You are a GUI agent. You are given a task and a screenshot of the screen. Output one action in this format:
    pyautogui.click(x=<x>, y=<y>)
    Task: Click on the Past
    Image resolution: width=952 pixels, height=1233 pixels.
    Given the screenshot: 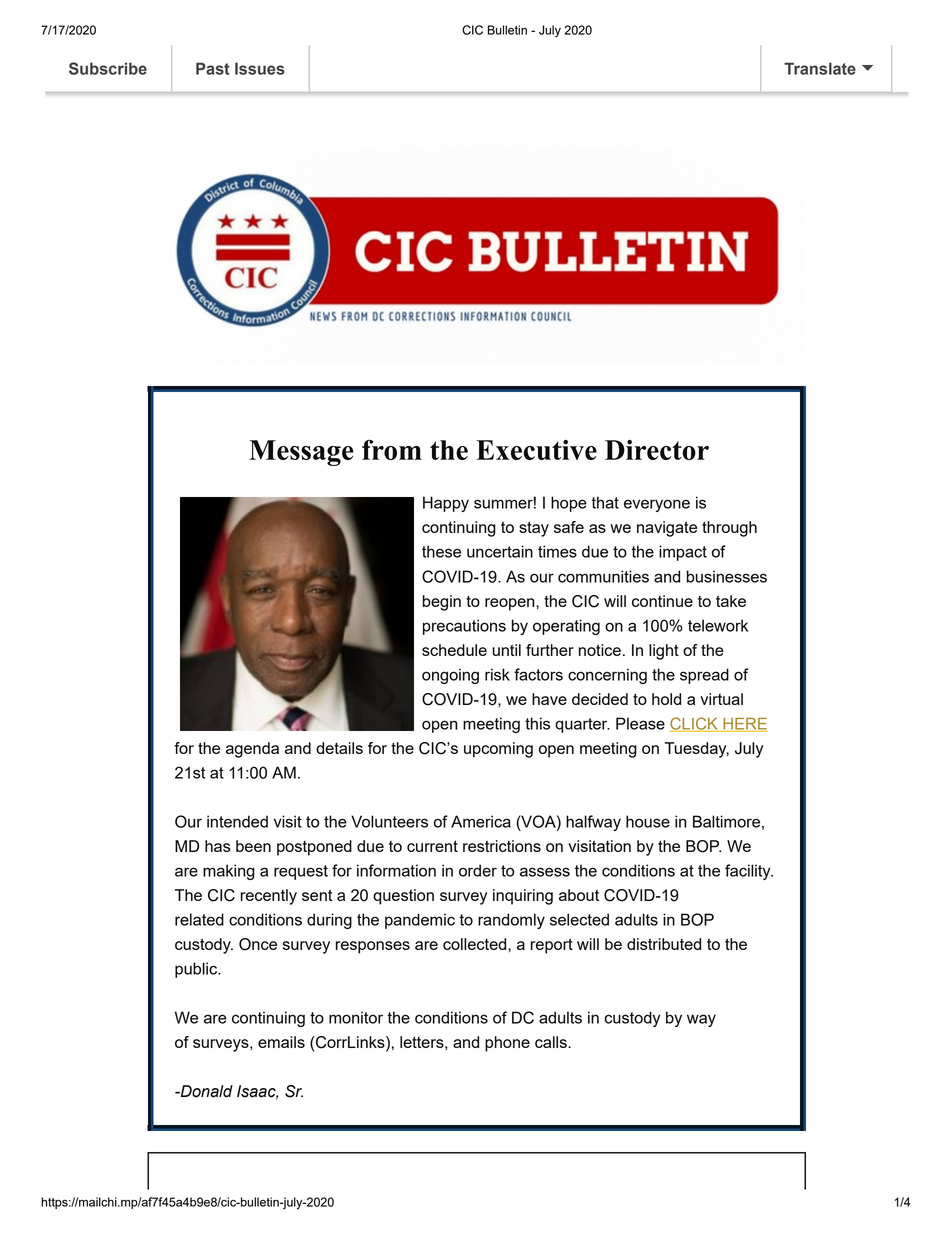 What is the action you would take?
    pyautogui.click(x=213, y=68)
